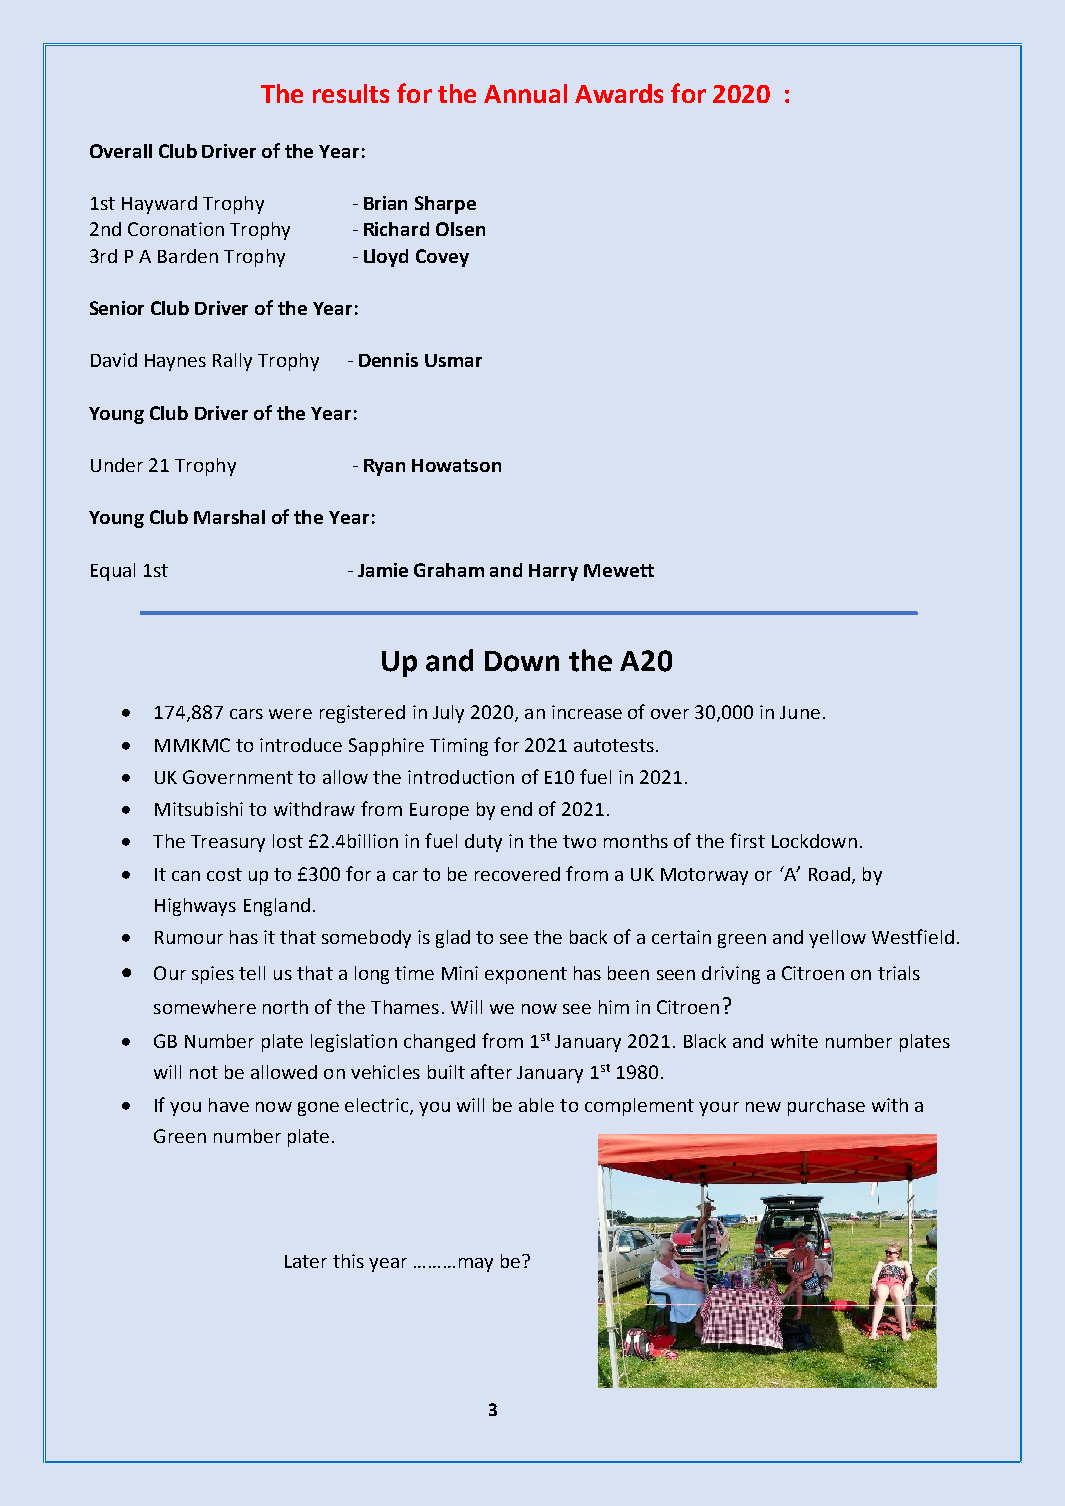 This image has width=1065, height=1506. I want to click on cost, so click(224, 874).
